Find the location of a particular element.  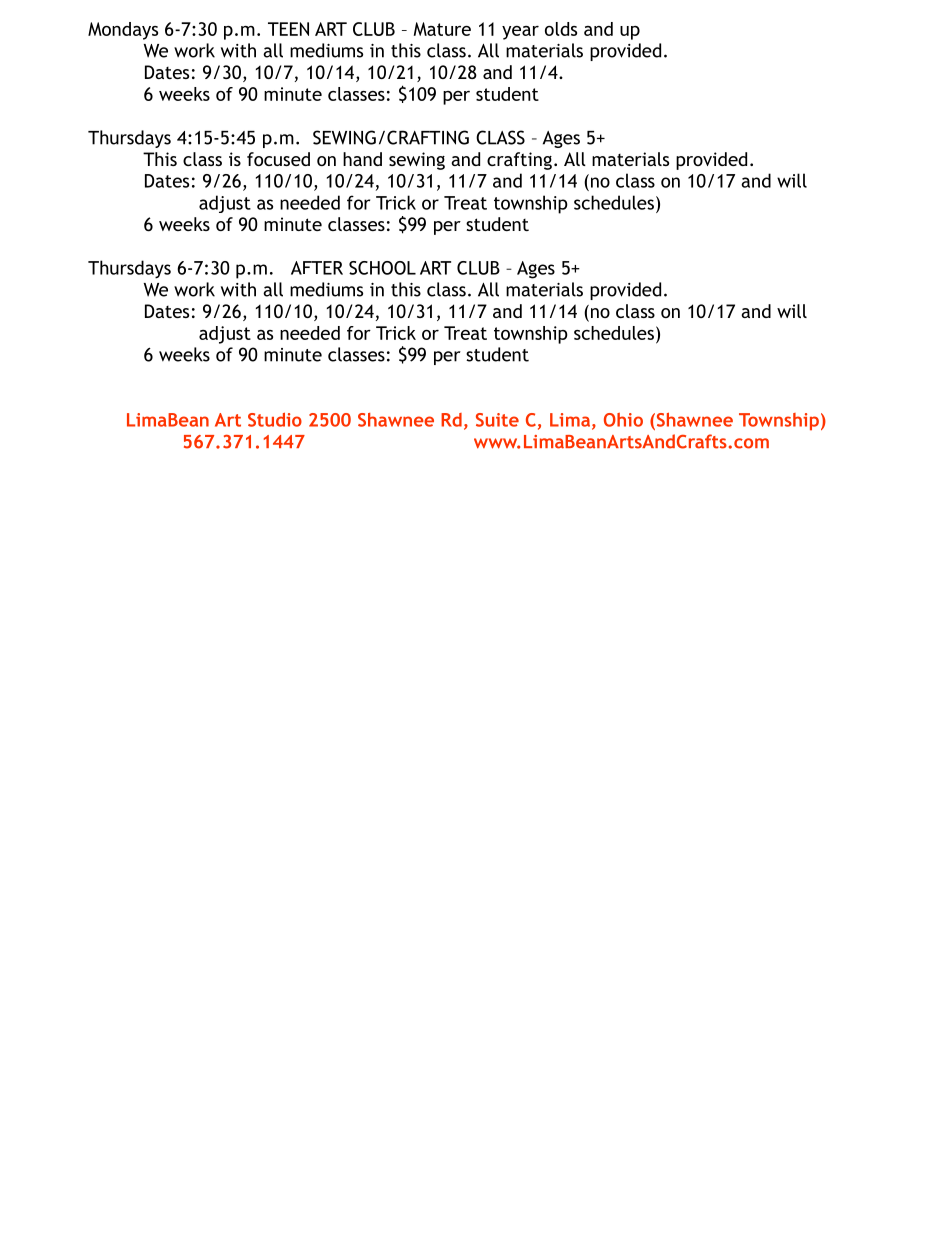

Mondays is located at coordinates (123, 31).
